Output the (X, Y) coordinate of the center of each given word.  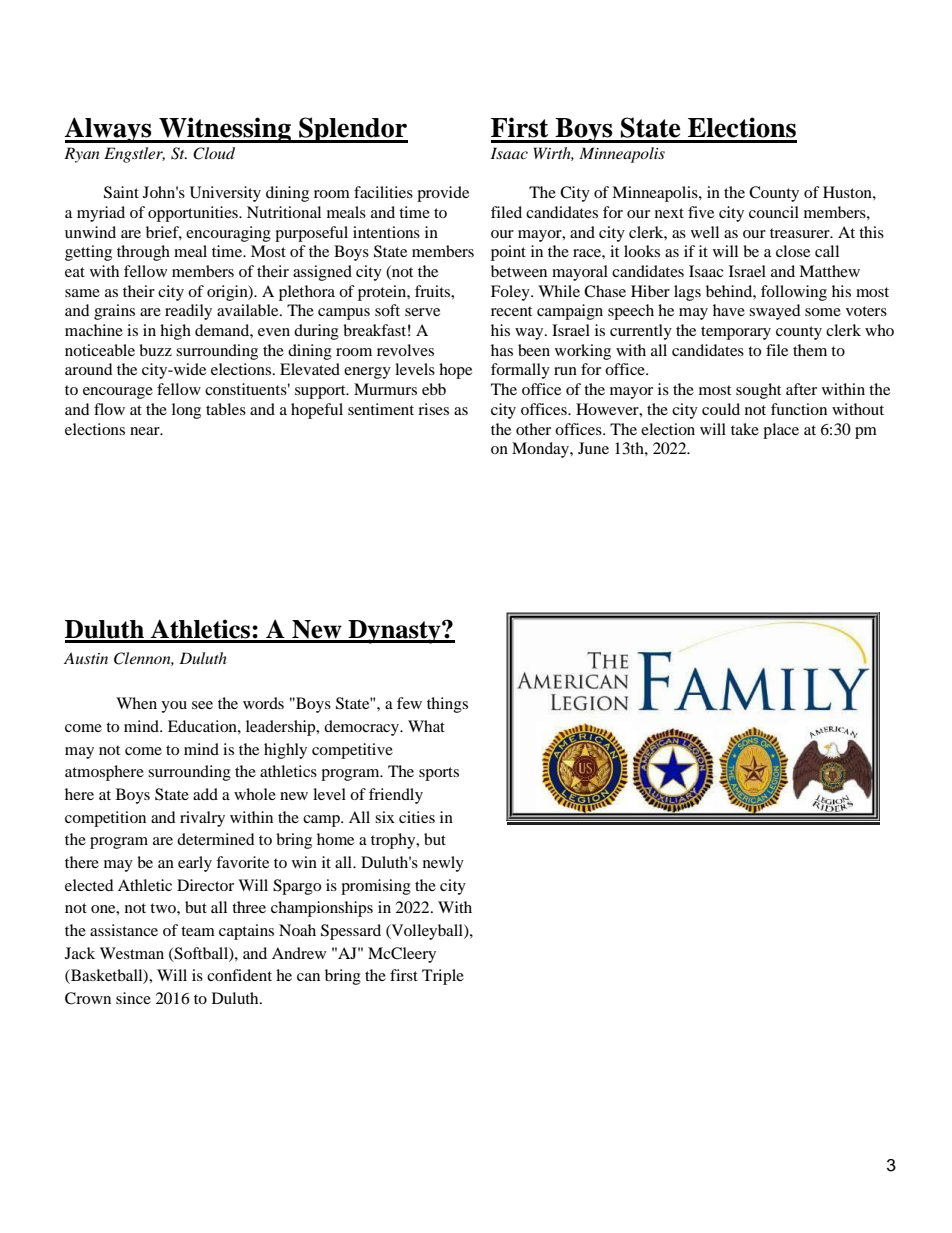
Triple (443, 977)
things (447, 705)
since (133, 998)
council (774, 212)
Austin (86, 658)
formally (520, 371)
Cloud (214, 153)
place (781, 431)
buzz (155, 350)
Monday (541, 450)
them (810, 350)
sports (439, 774)
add (205, 794)
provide (443, 194)
